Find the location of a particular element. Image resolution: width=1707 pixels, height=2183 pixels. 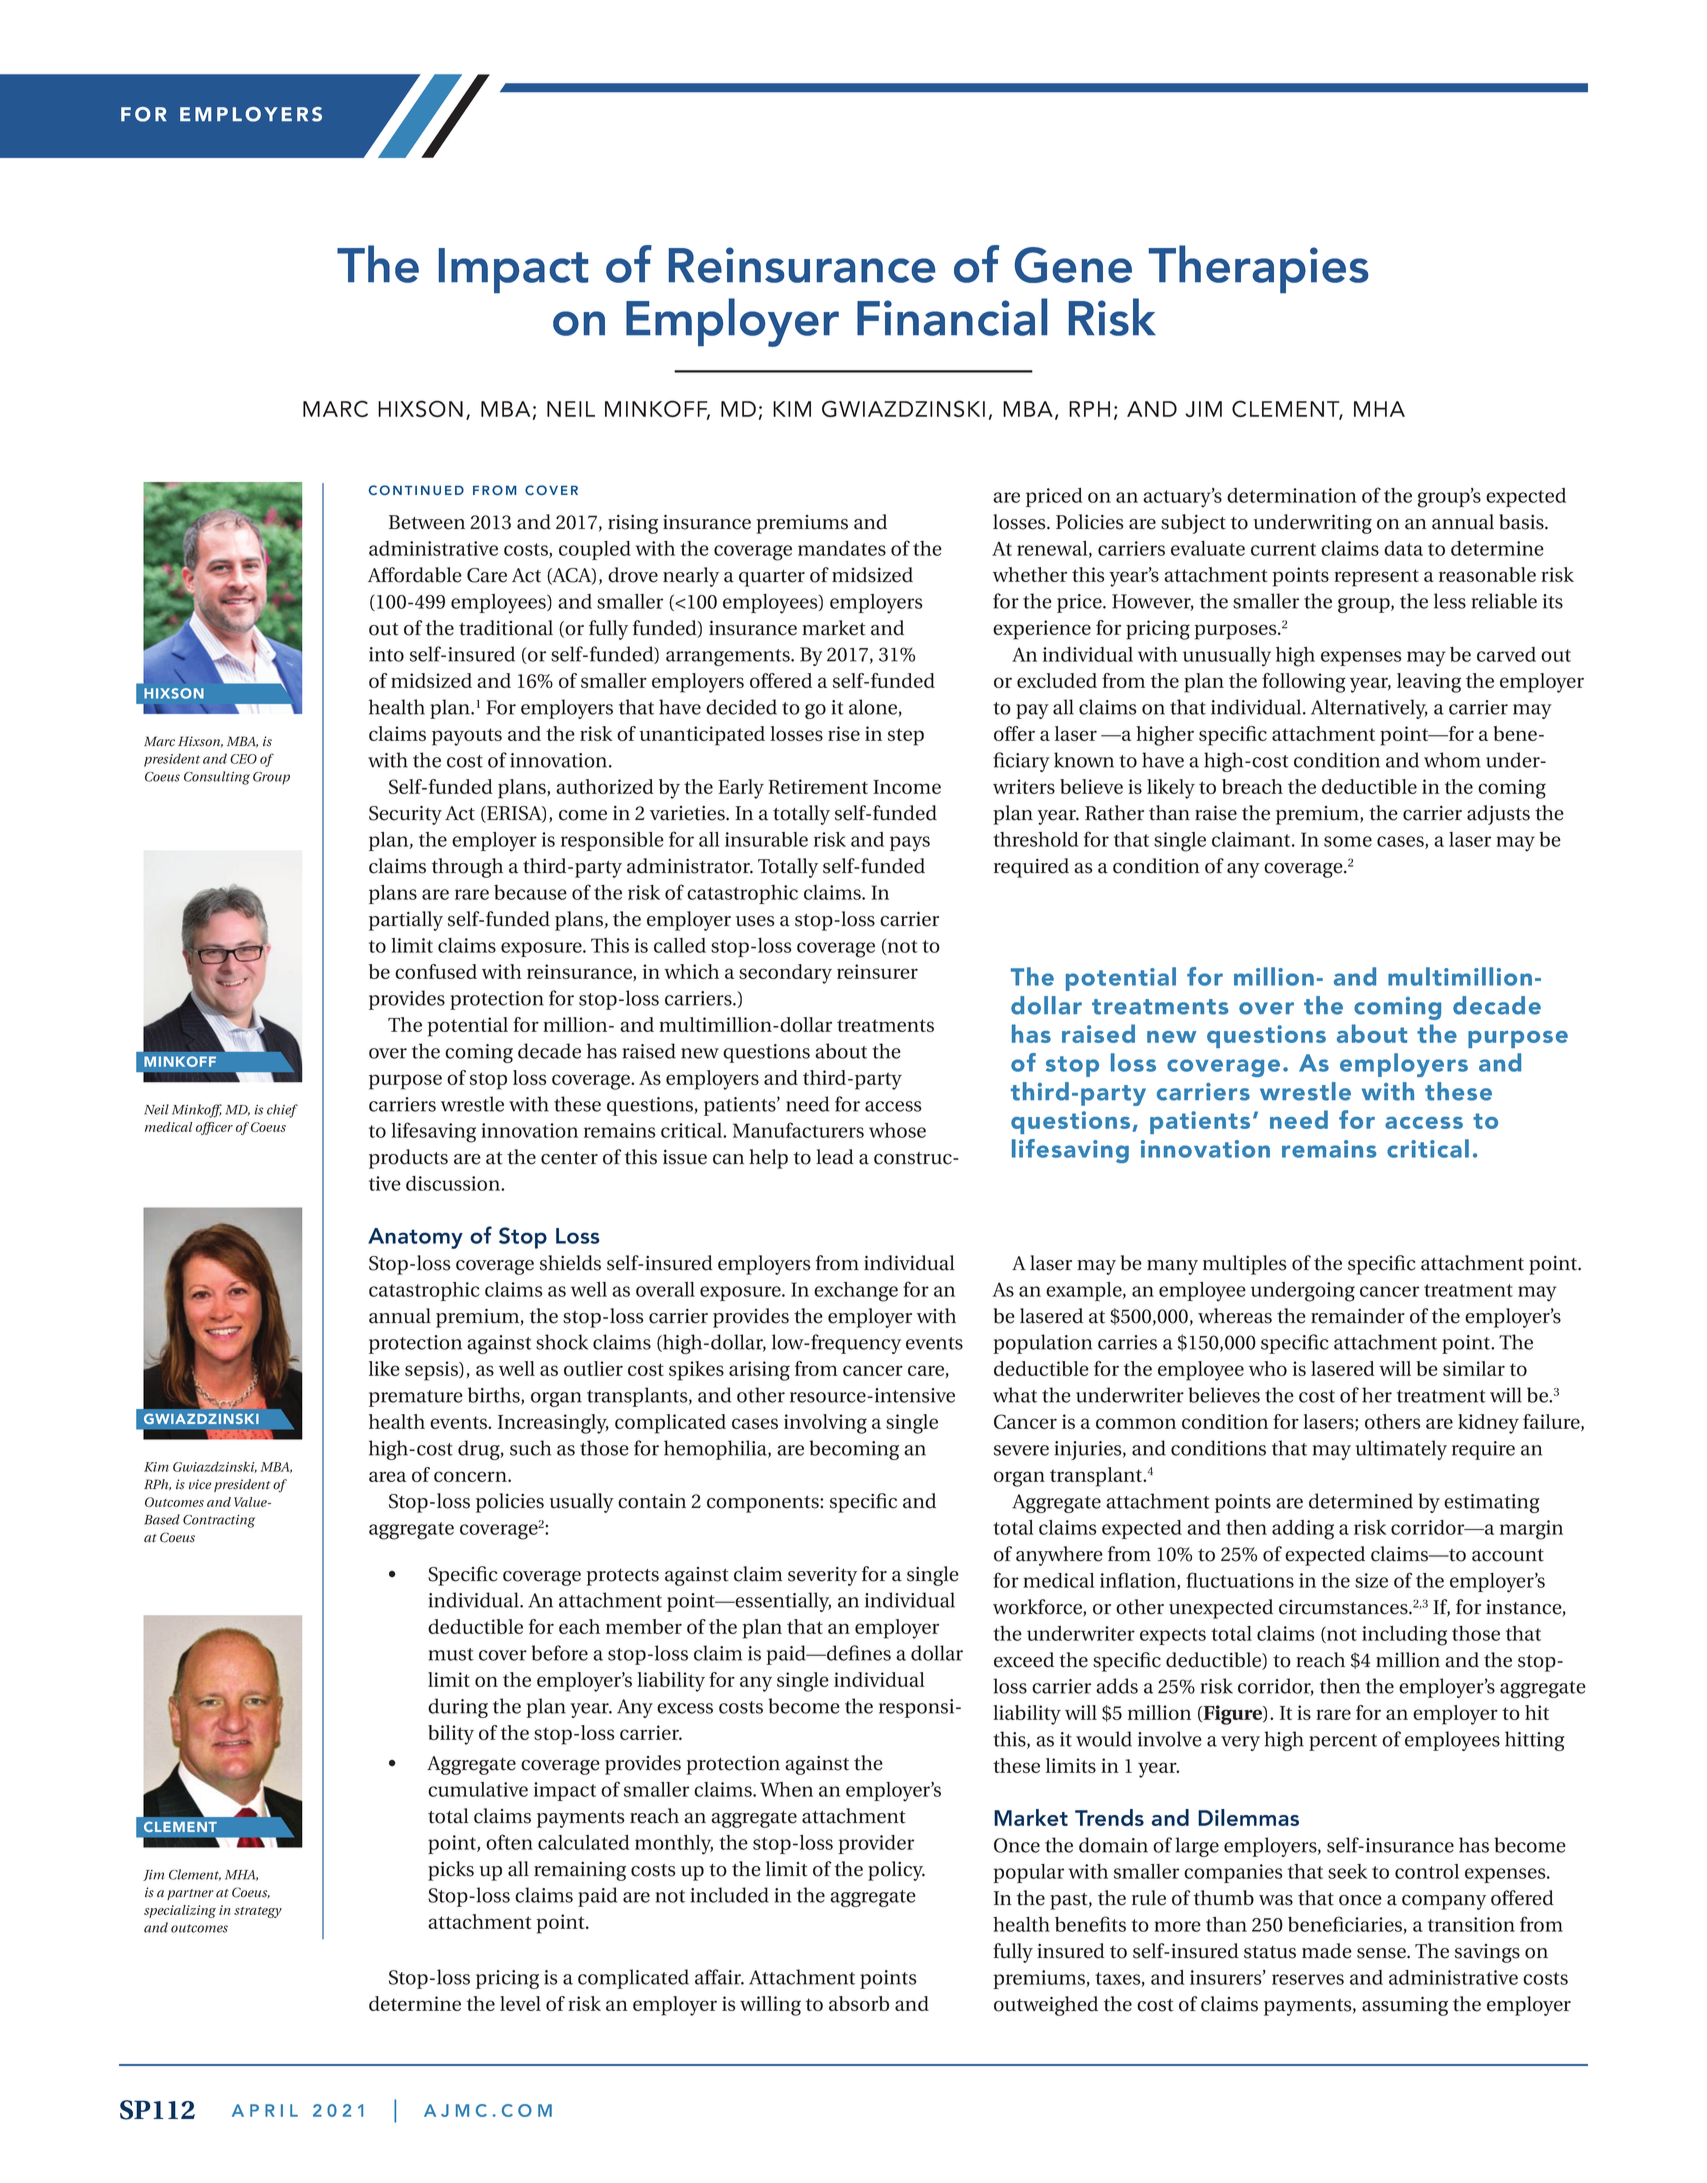

involving is located at coordinates (825, 1424).
